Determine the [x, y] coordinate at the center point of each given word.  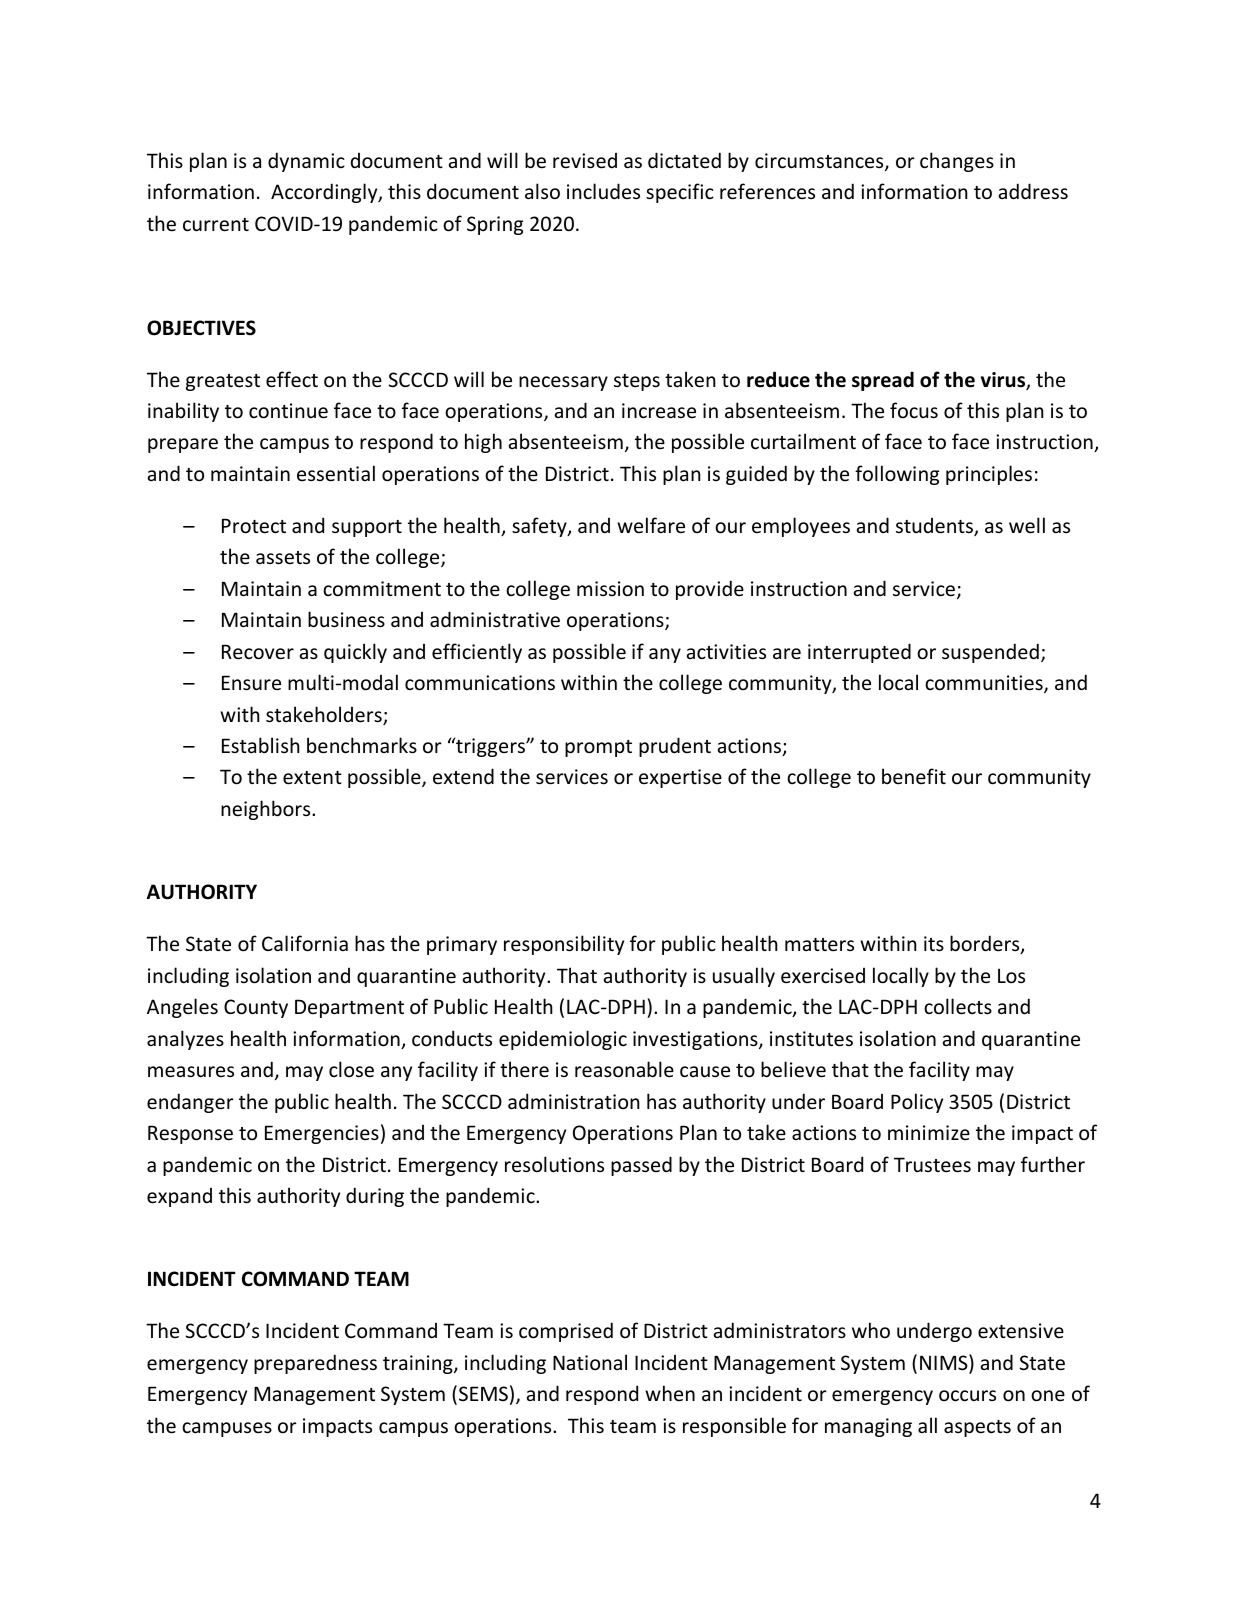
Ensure [251, 683]
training [419, 1364]
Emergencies [322, 1134]
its [934, 944]
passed [641, 1166]
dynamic [306, 162]
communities [985, 684]
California [305, 943]
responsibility [564, 945]
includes [603, 191]
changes [957, 162]
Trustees [932, 1165]
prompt [598, 748]
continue [288, 411]
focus [914, 410]
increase [659, 411]
